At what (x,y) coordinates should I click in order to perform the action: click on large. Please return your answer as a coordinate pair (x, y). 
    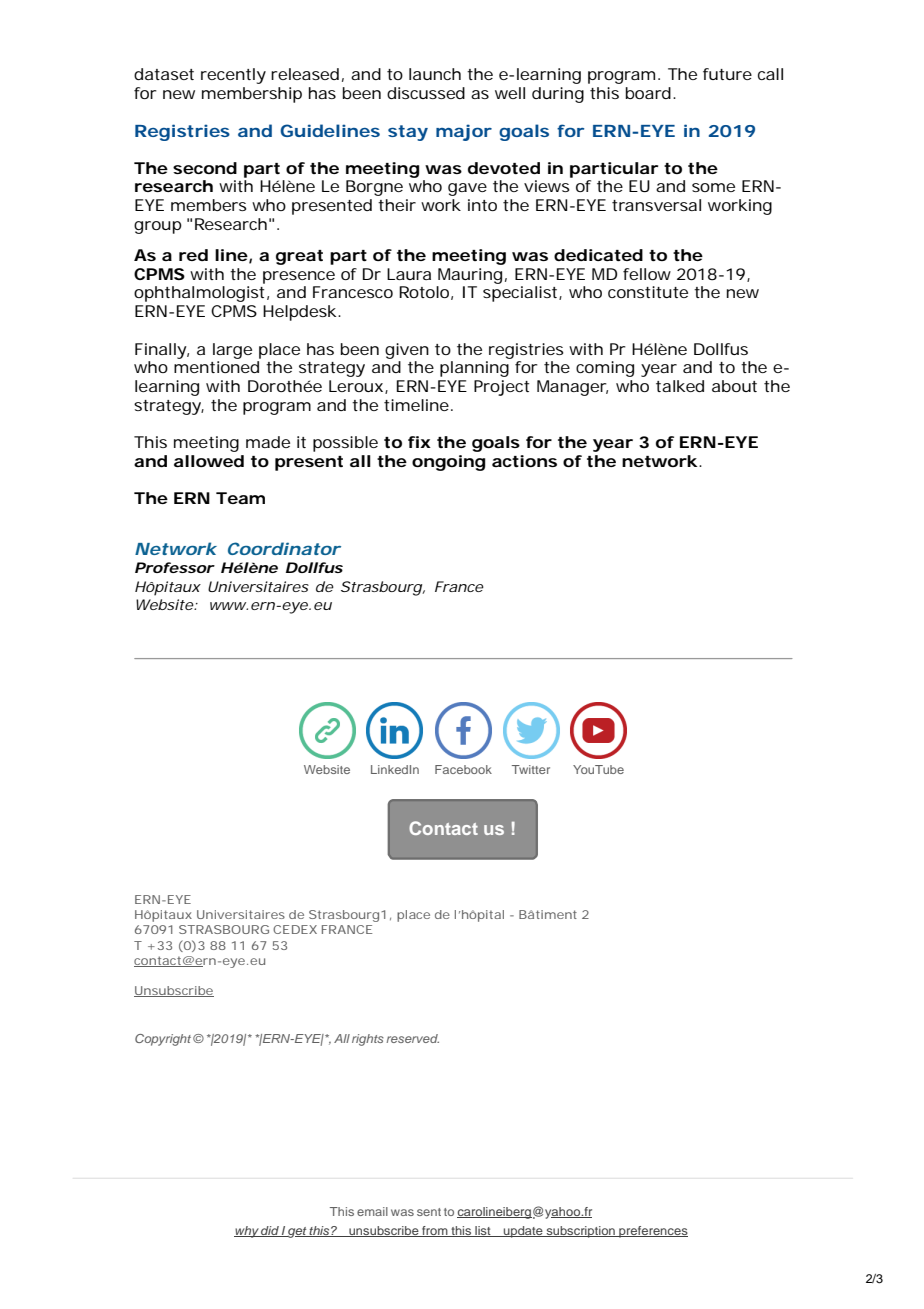
    Looking at the image, I should click on (232, 351).
